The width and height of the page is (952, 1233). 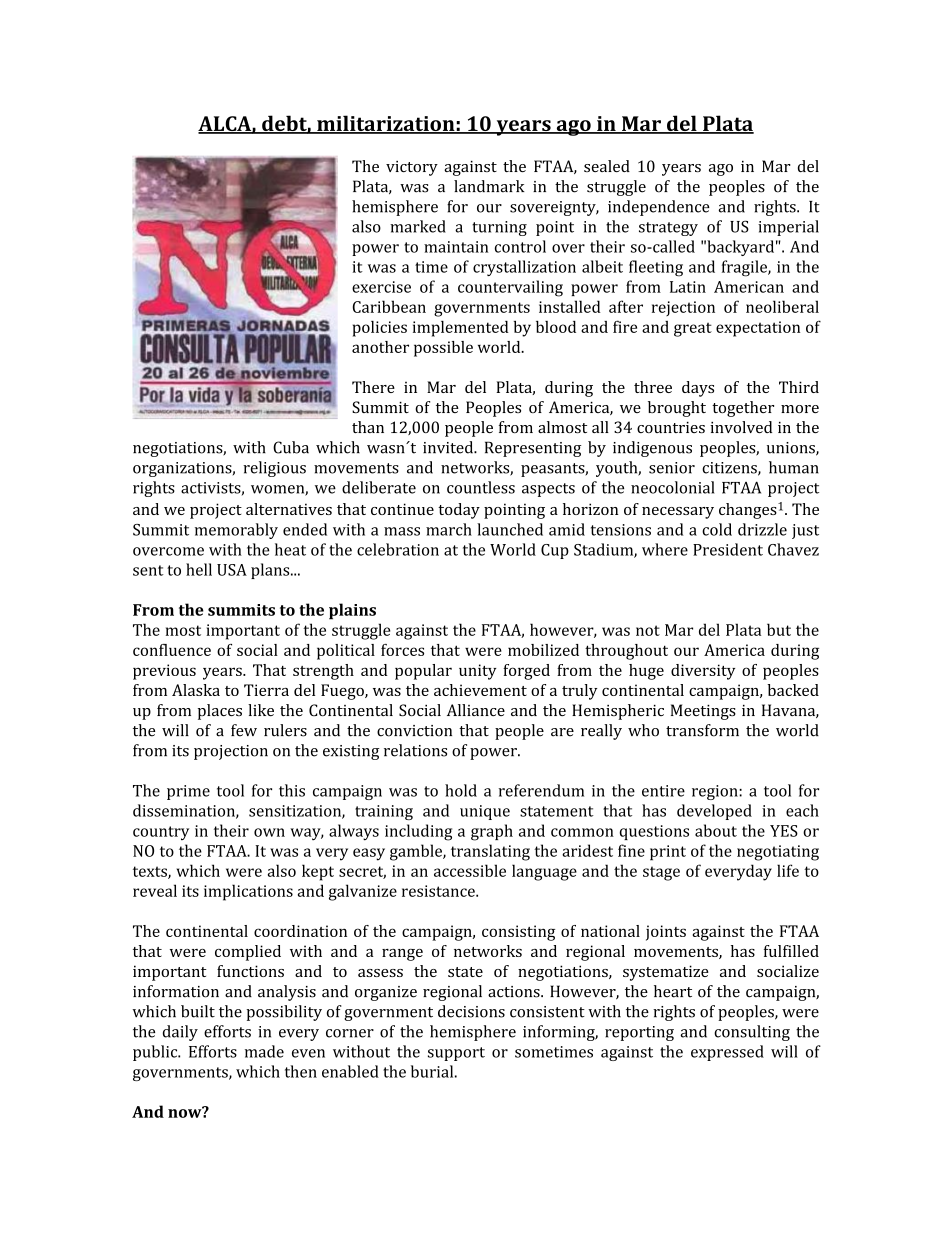 I want to click on victory, so click(x=412, y=168).
